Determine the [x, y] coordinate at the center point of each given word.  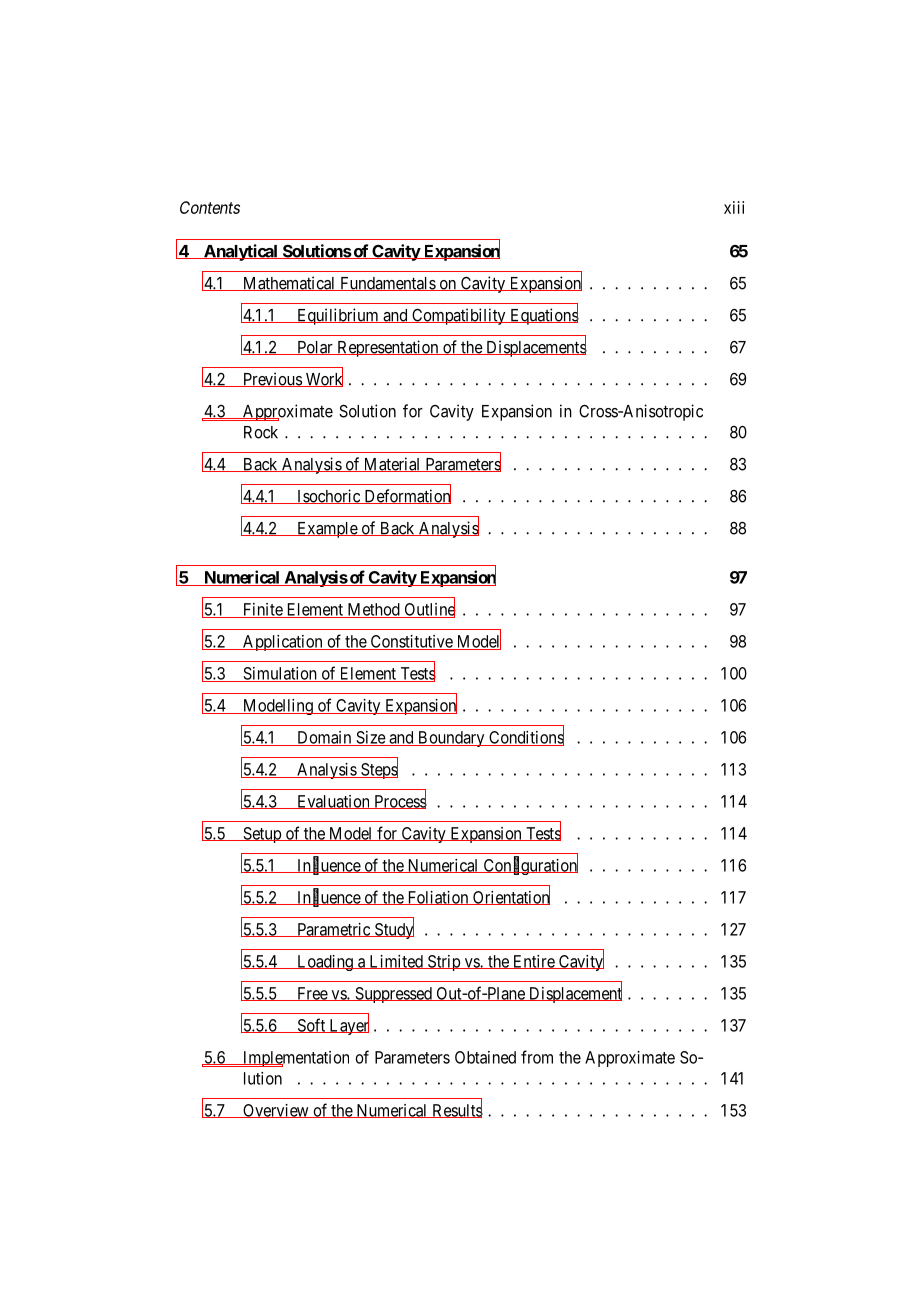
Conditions [525, 737]
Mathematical [289, 283]
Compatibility [459, 316]
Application [282, 643]
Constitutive [411, 642]
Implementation [294, 1059]
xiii [734, 207]
